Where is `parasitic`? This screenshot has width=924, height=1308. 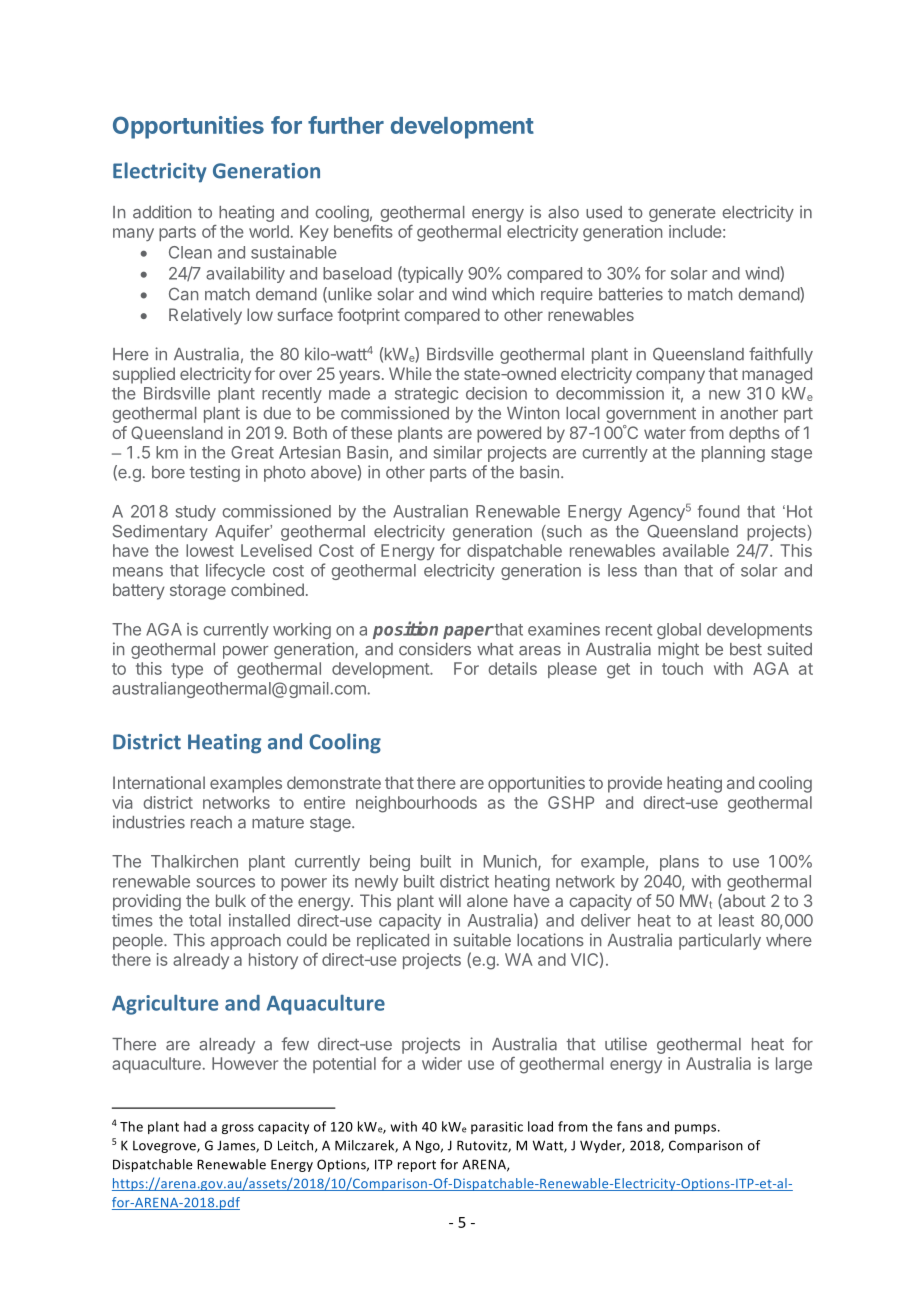 parasitic is located at coordinates (497, 1128).
